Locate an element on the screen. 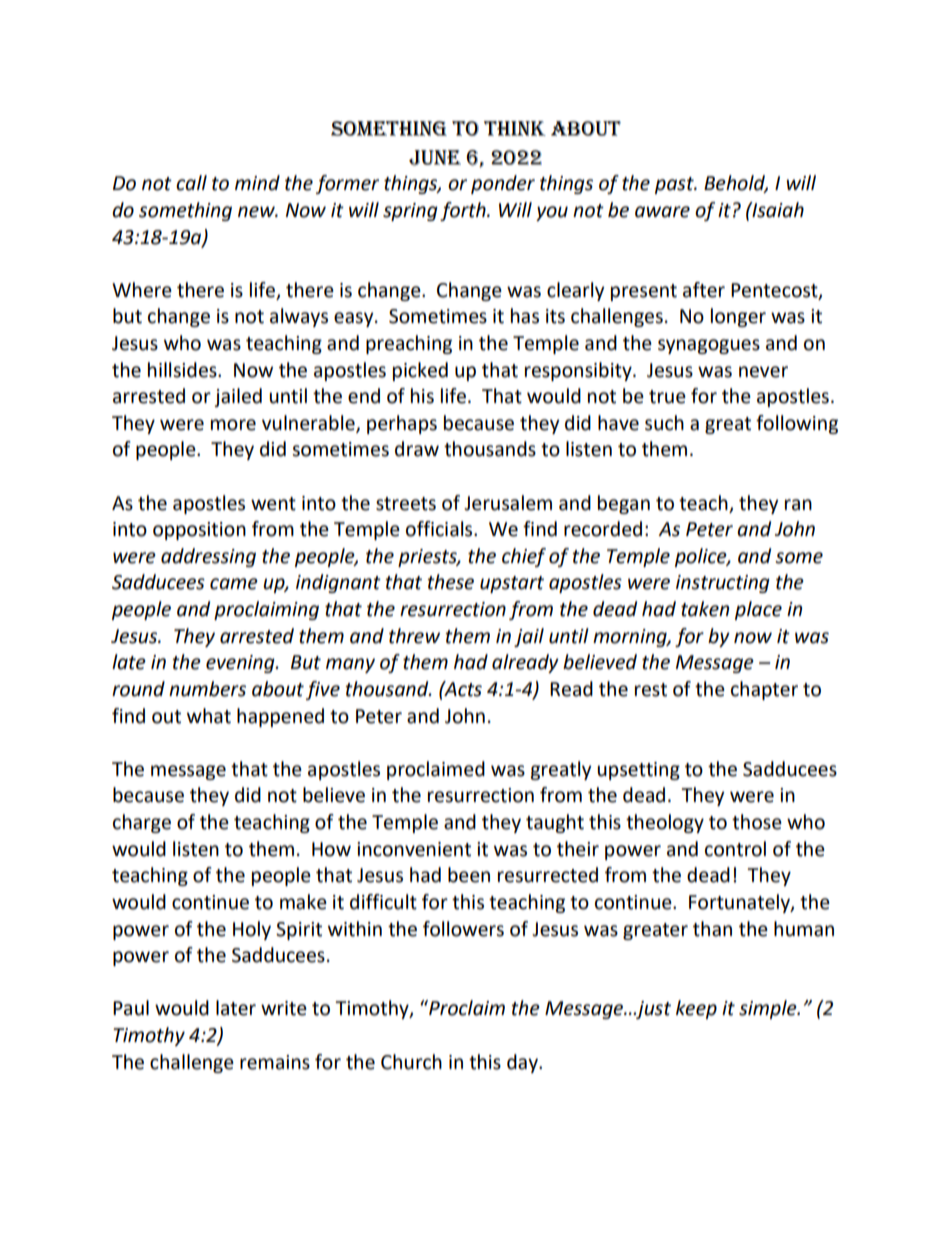 Image resolution: width=952 pixels, height=1233 pixels. keep is located at coordinates (696, 1009).
